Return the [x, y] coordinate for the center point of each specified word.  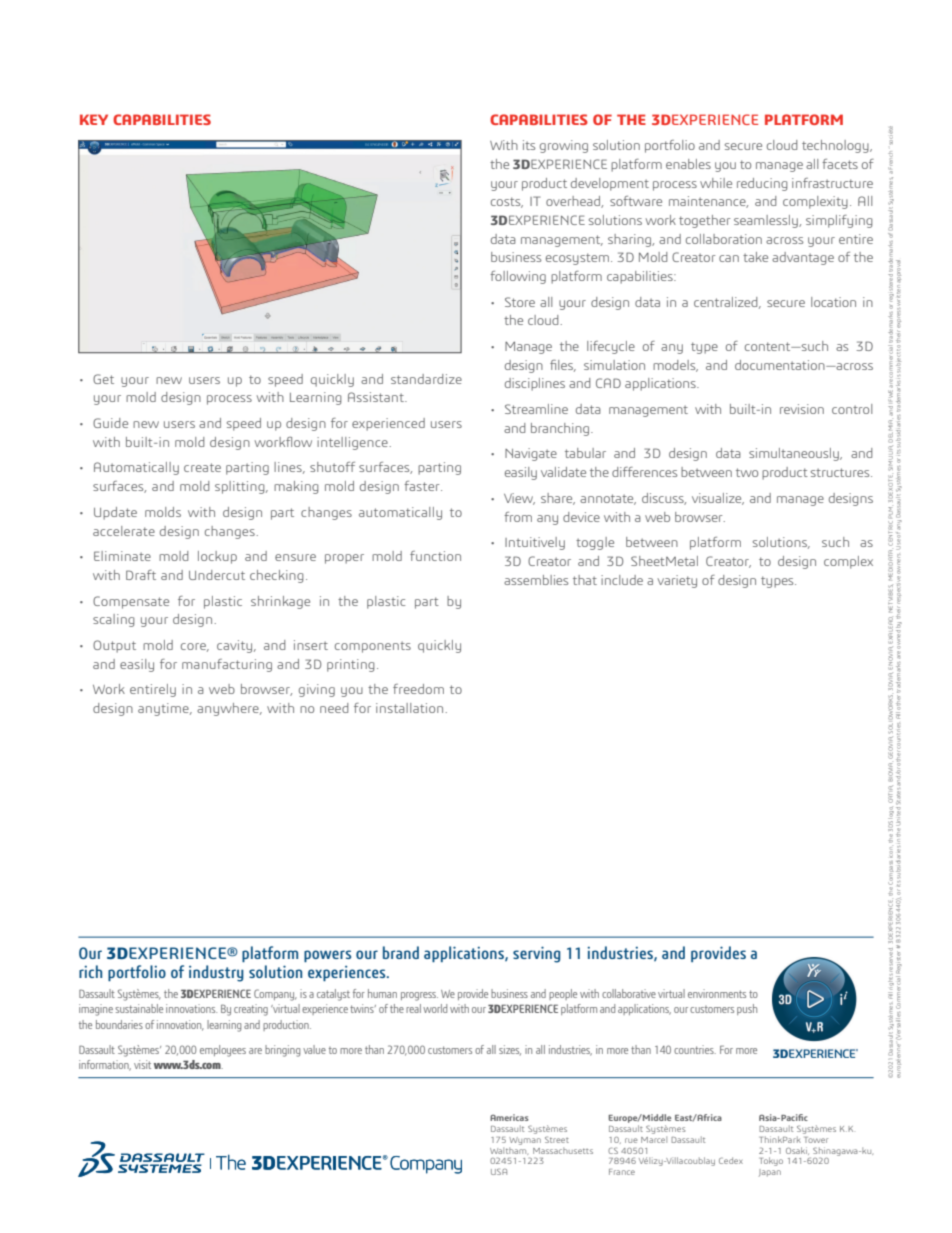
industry [216, 973]
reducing [762, 184]
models [675, 366]
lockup [217, 557]
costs [507, 202]
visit [142, 1064]
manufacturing [227, 665]
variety [677, 581]
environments [717, 993]
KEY [94, 119]
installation [411, 708]
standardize [426, 379]
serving [536, 954]
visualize [718, 499]
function [435, 556]
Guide [110, 423]
